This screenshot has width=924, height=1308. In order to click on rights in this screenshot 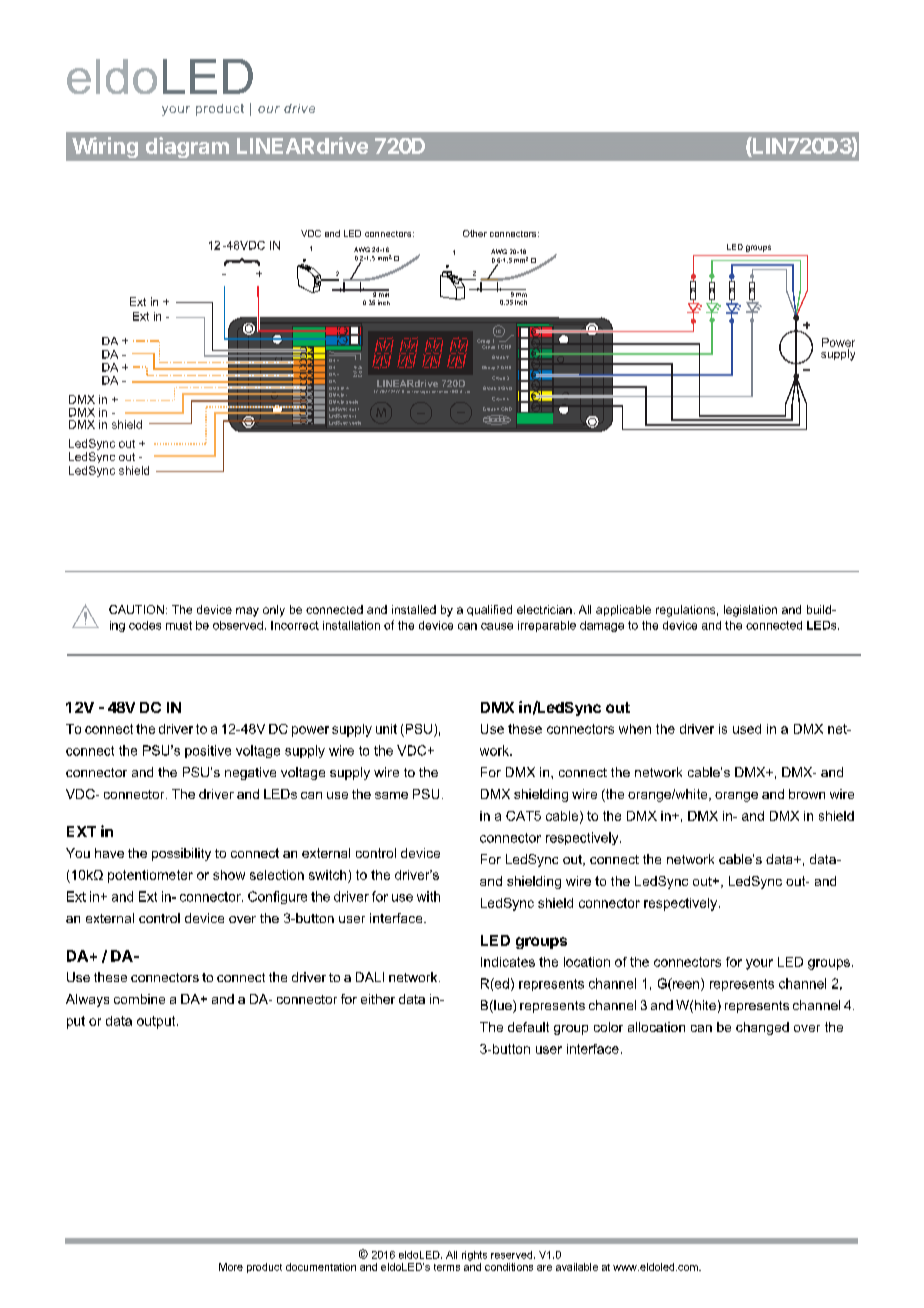, I will do `click(474, 1256)`.
